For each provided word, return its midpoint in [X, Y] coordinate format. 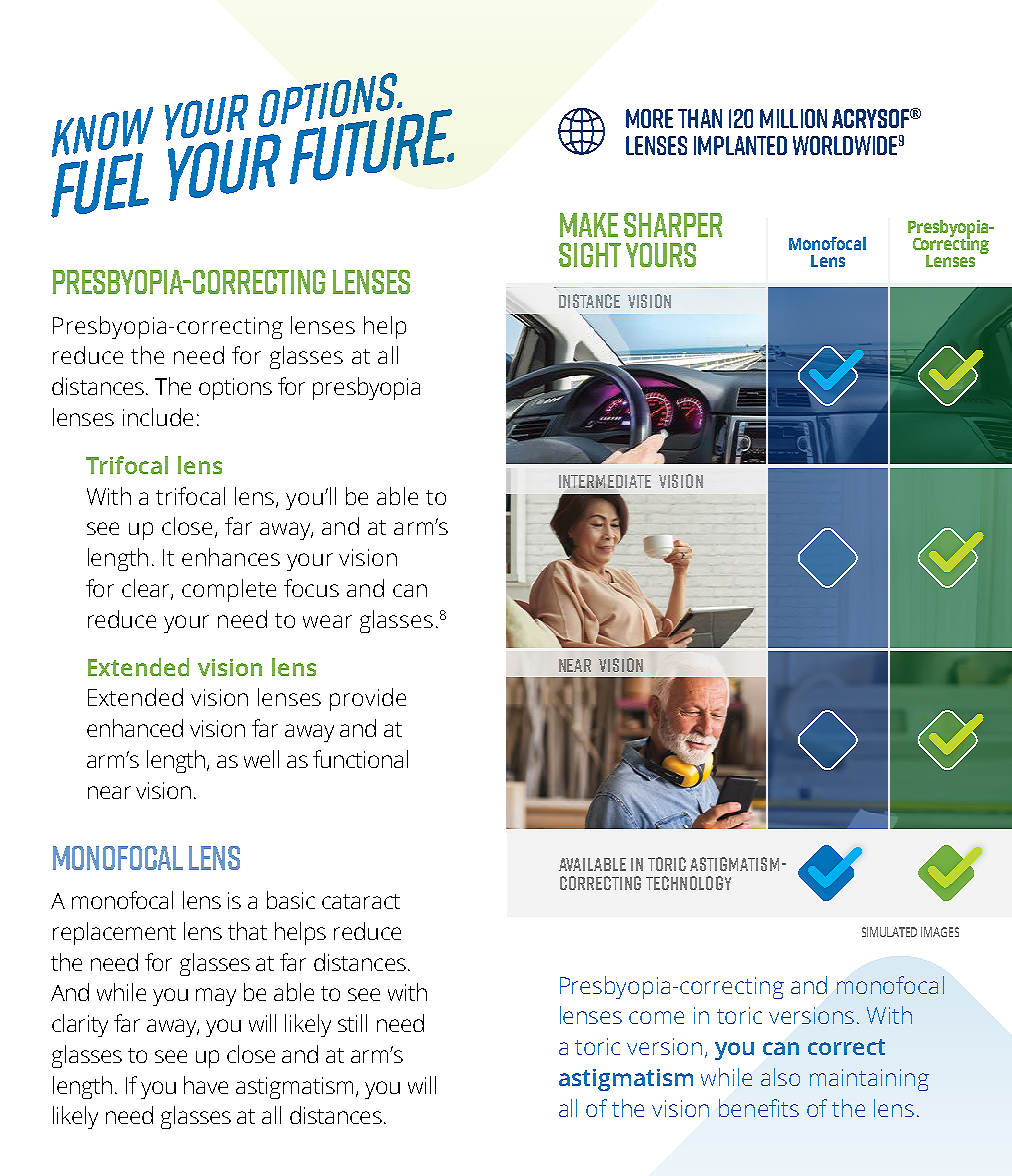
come [656, 1017]
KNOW [102, 133]
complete [229, 590]
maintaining [869, 1080]
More [649, 118]
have [206, 1085]
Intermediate [605, 481]
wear [327, 621]
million [793, 118]
